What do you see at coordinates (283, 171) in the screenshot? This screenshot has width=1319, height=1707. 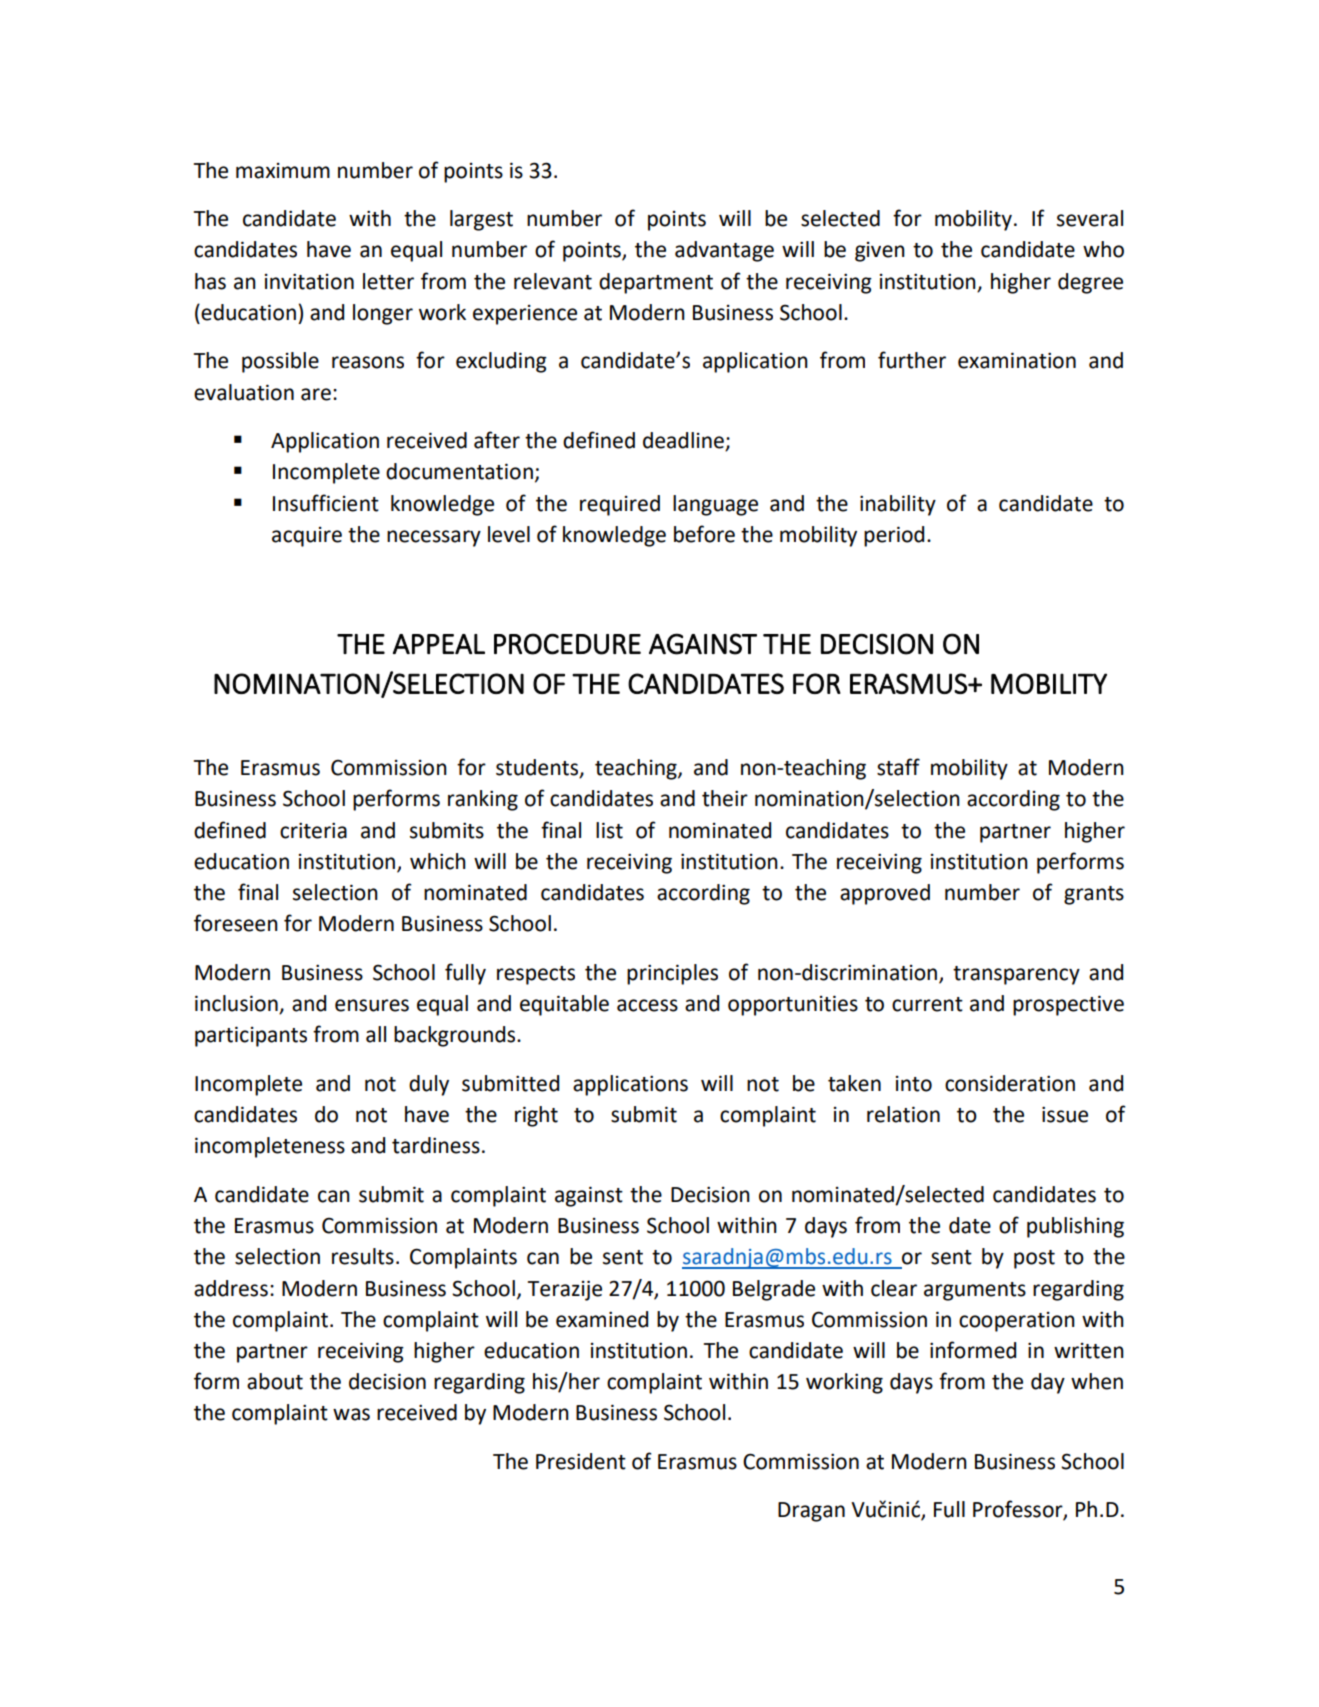 I see `maximum` at bounding box center [283, 171].
